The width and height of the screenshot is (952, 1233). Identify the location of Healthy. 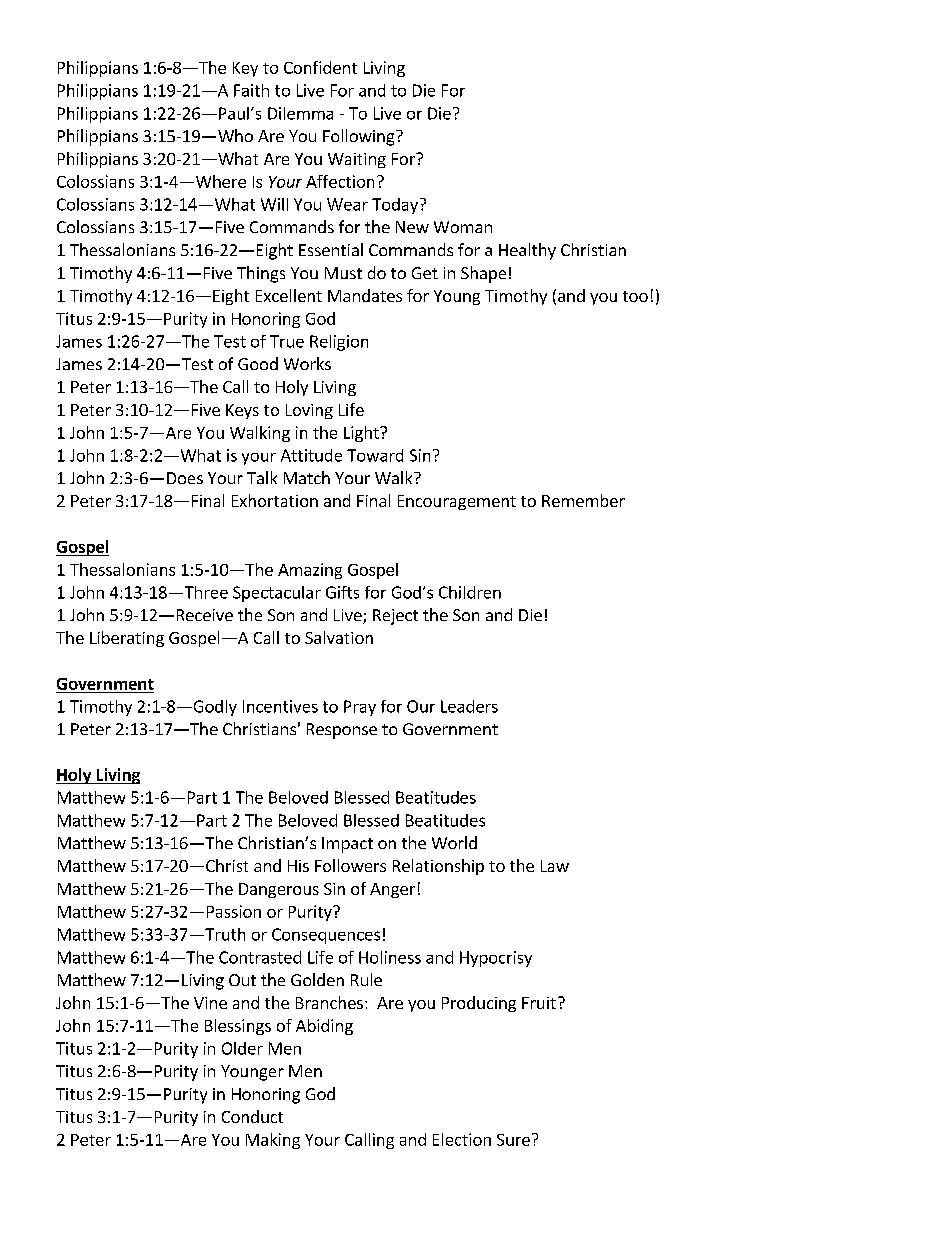
(527, 251).
